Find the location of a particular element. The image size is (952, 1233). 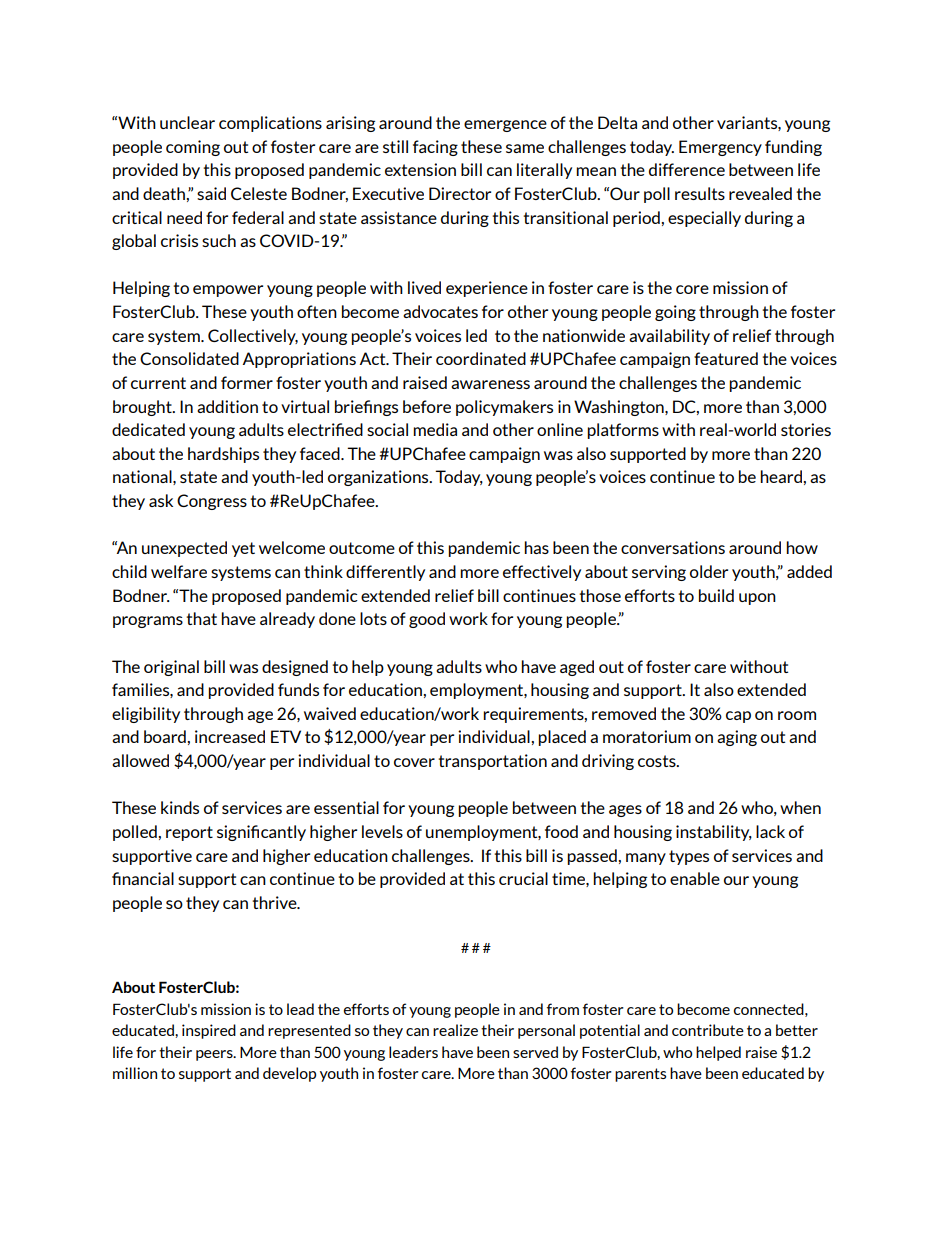

facing is located at coordinates (435, 148).
